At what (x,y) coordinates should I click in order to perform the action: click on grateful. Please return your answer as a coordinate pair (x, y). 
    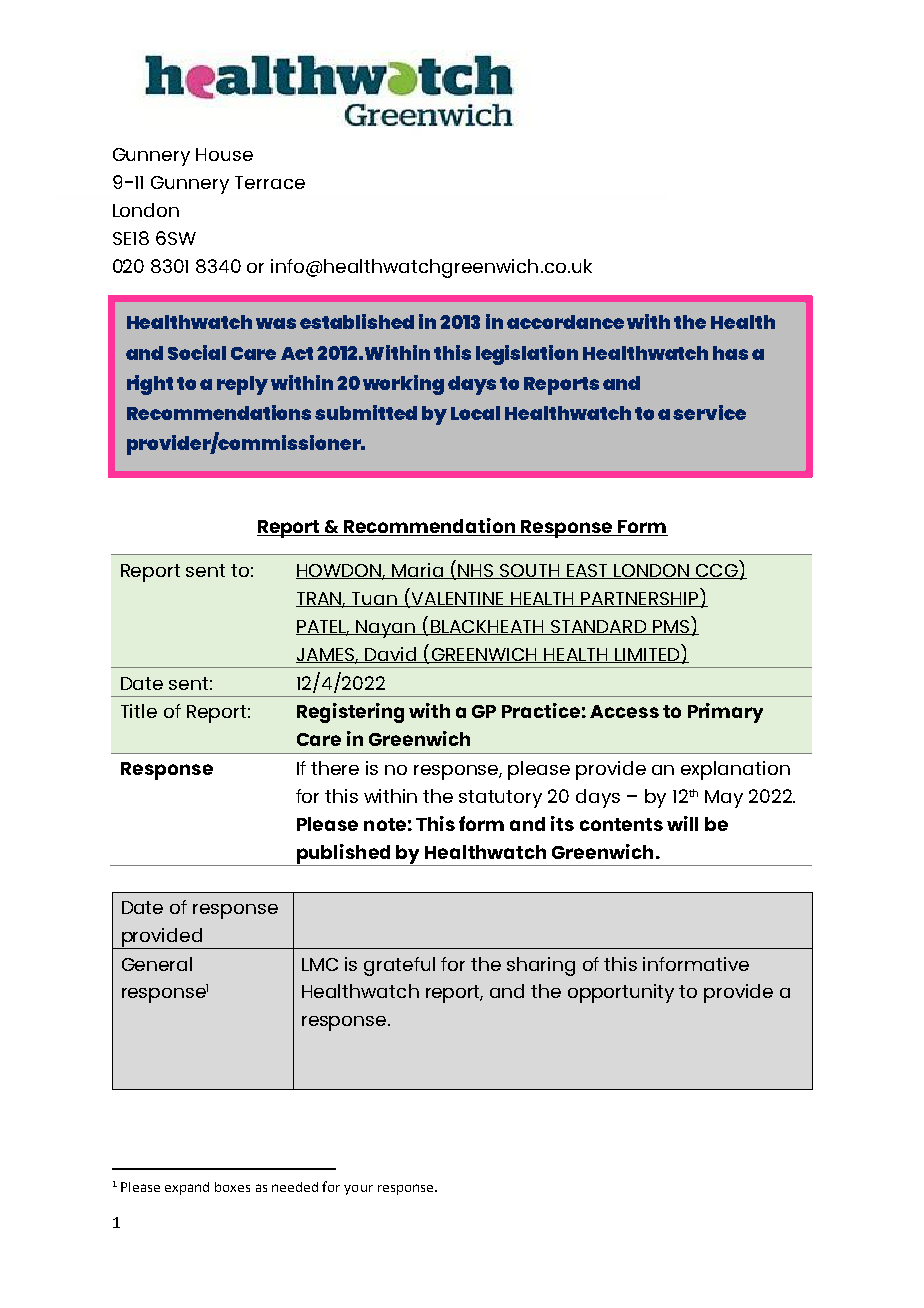
    Looking at the image, I should click on (399, 966).
